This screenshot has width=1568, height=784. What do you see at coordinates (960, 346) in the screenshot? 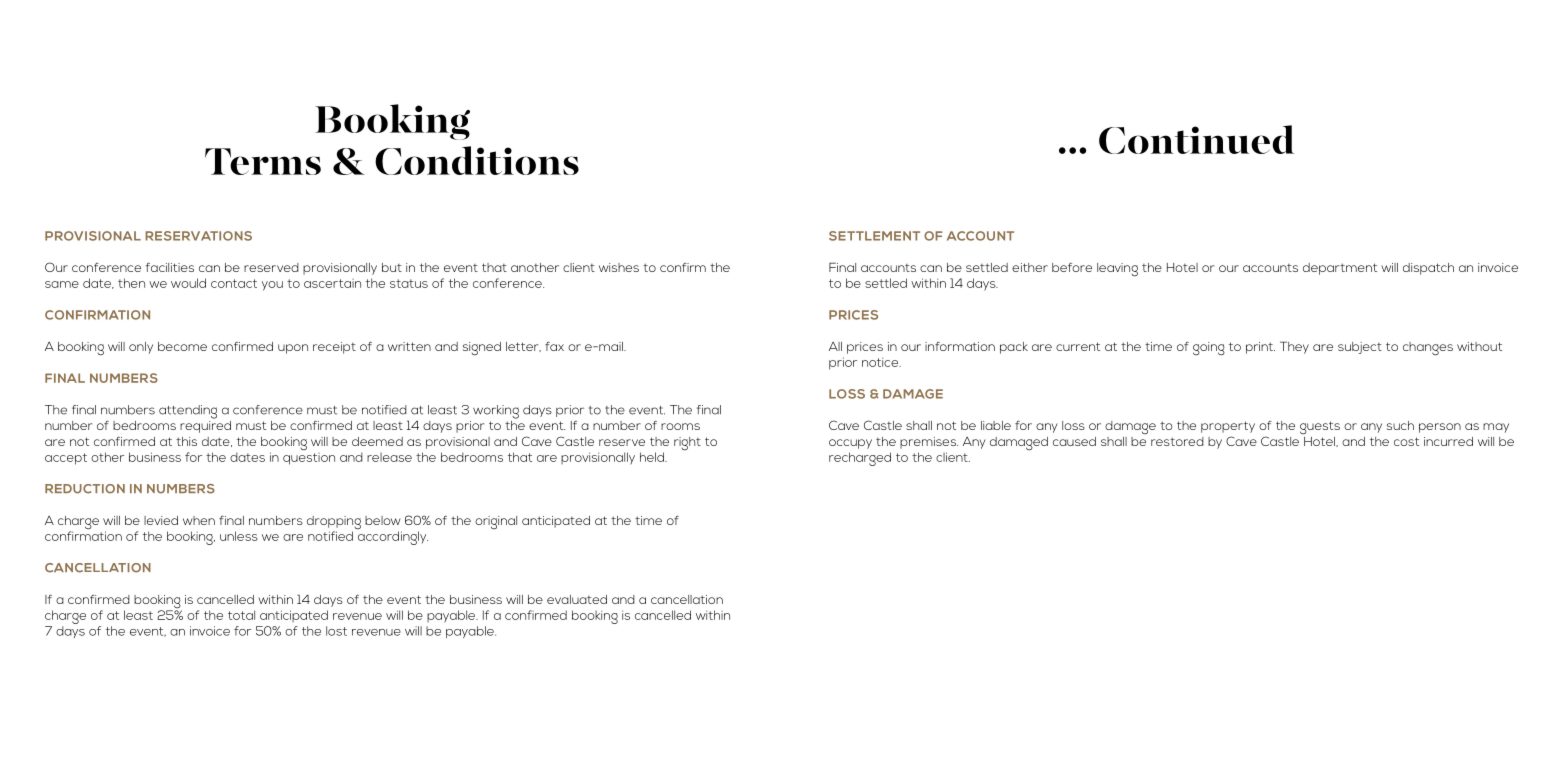
I see `information` at bounding box center [960, 346].
